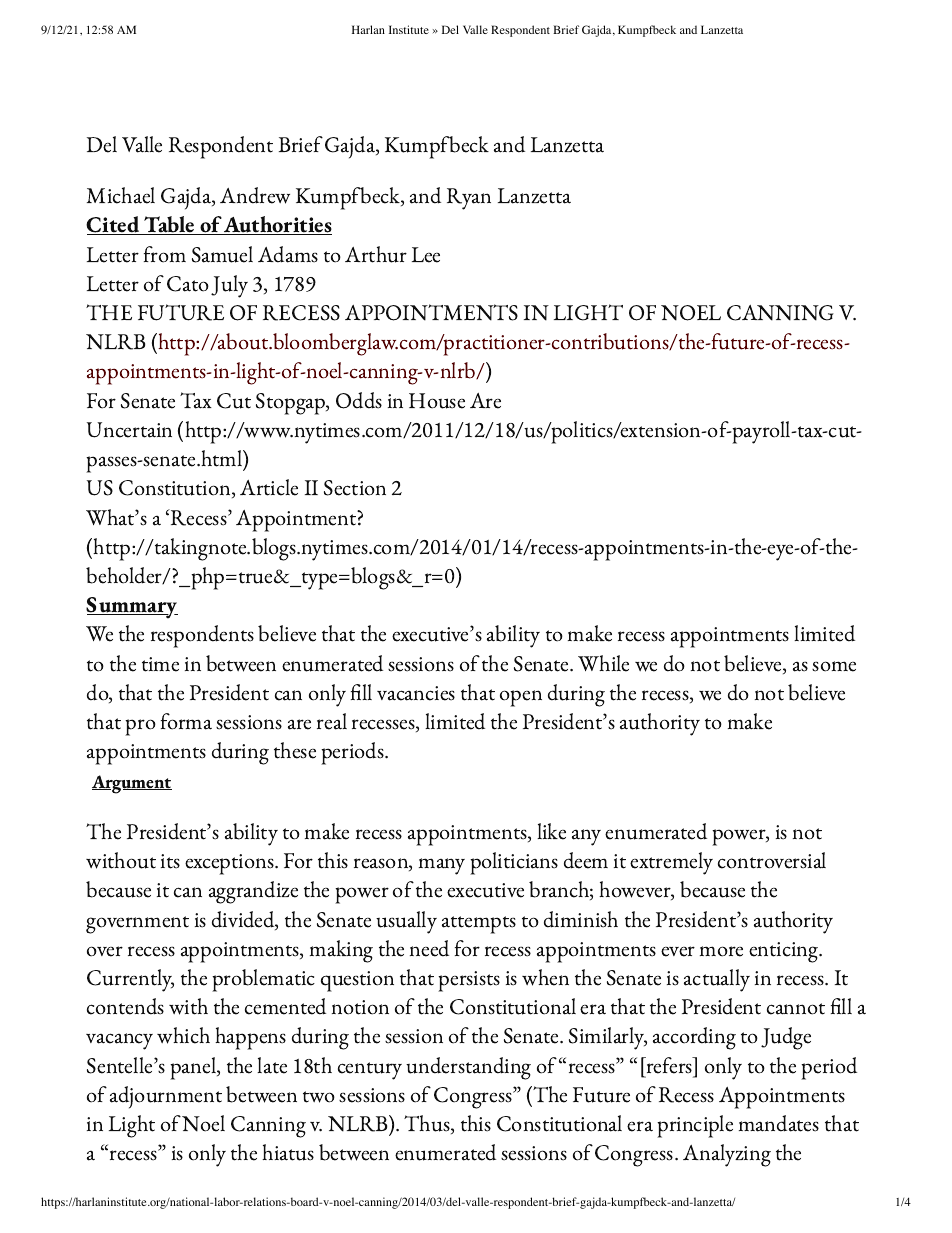  What do you see at coordinates (442, 866) in the document?
I see `many` at bounding box center [442, 866].
